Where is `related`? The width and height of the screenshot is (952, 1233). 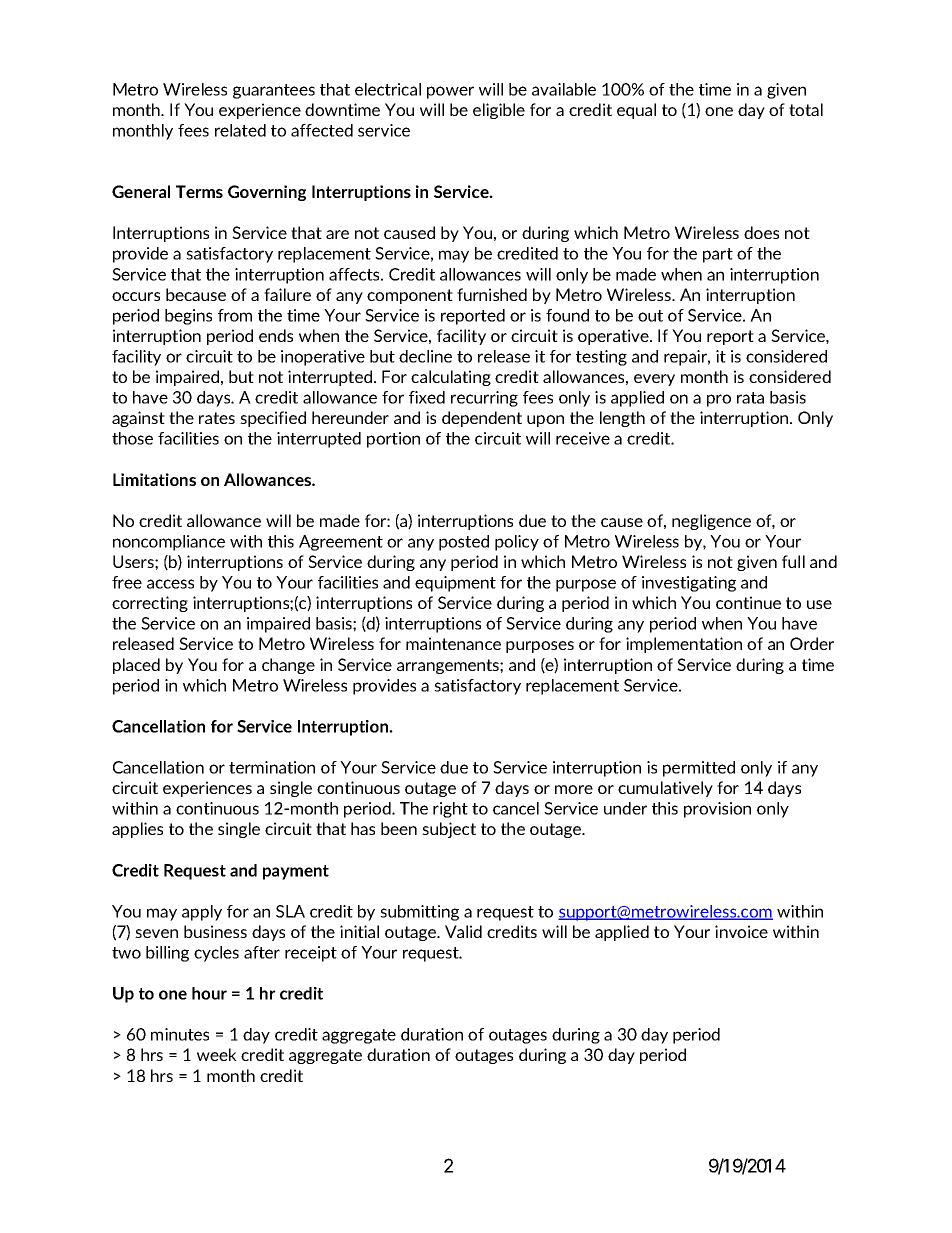
related is located at coordinates (240, 130).
